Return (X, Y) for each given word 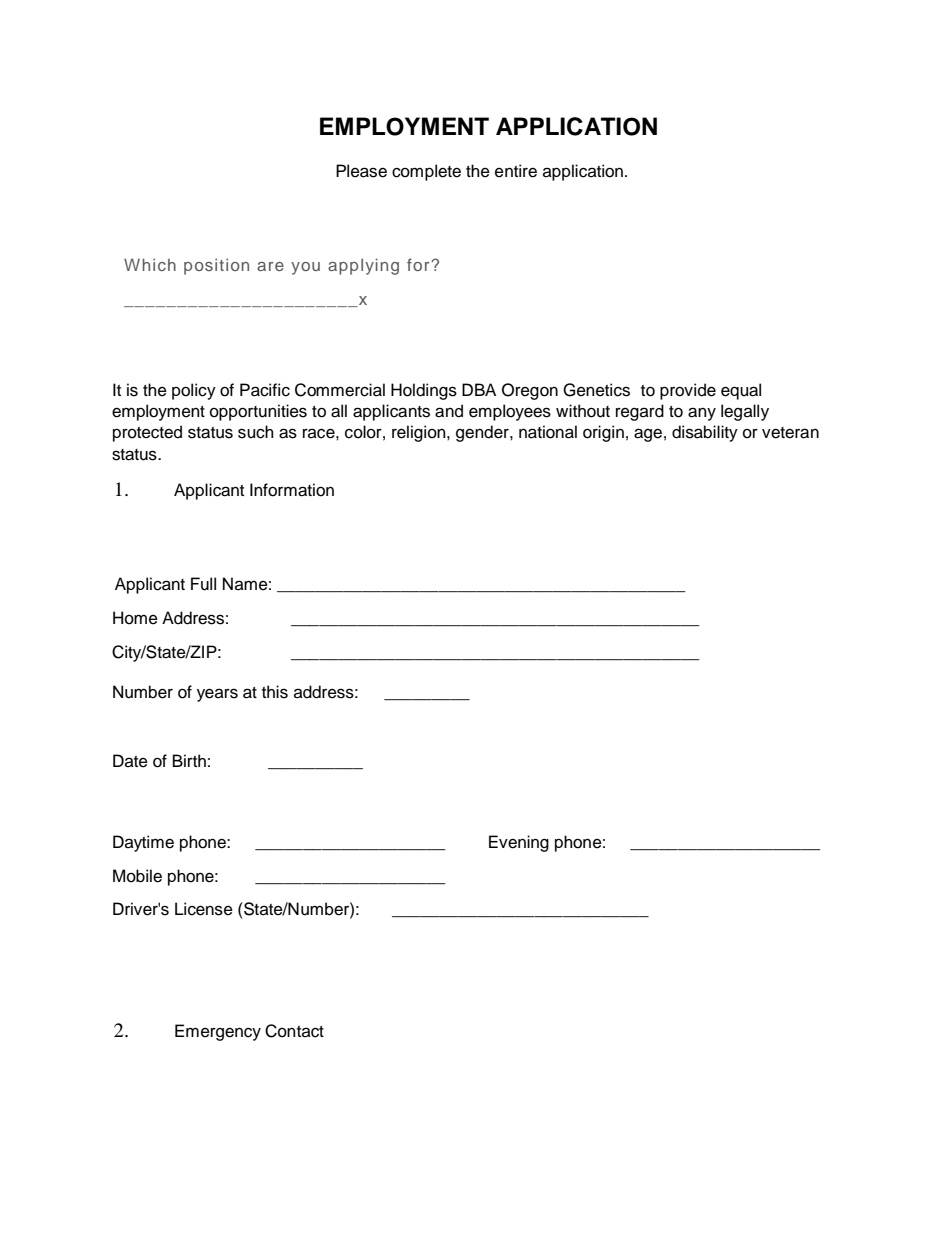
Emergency (218, 1032)
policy (194, 391)
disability (705, 433)
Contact (294, 1031)
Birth (189, 760)
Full (203, 584)
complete (426, 172)
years (217, 695)
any (702, 414)
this (275, 692)
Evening (519, 843)
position (216, 267)
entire (516, 171)
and (449, 411)
